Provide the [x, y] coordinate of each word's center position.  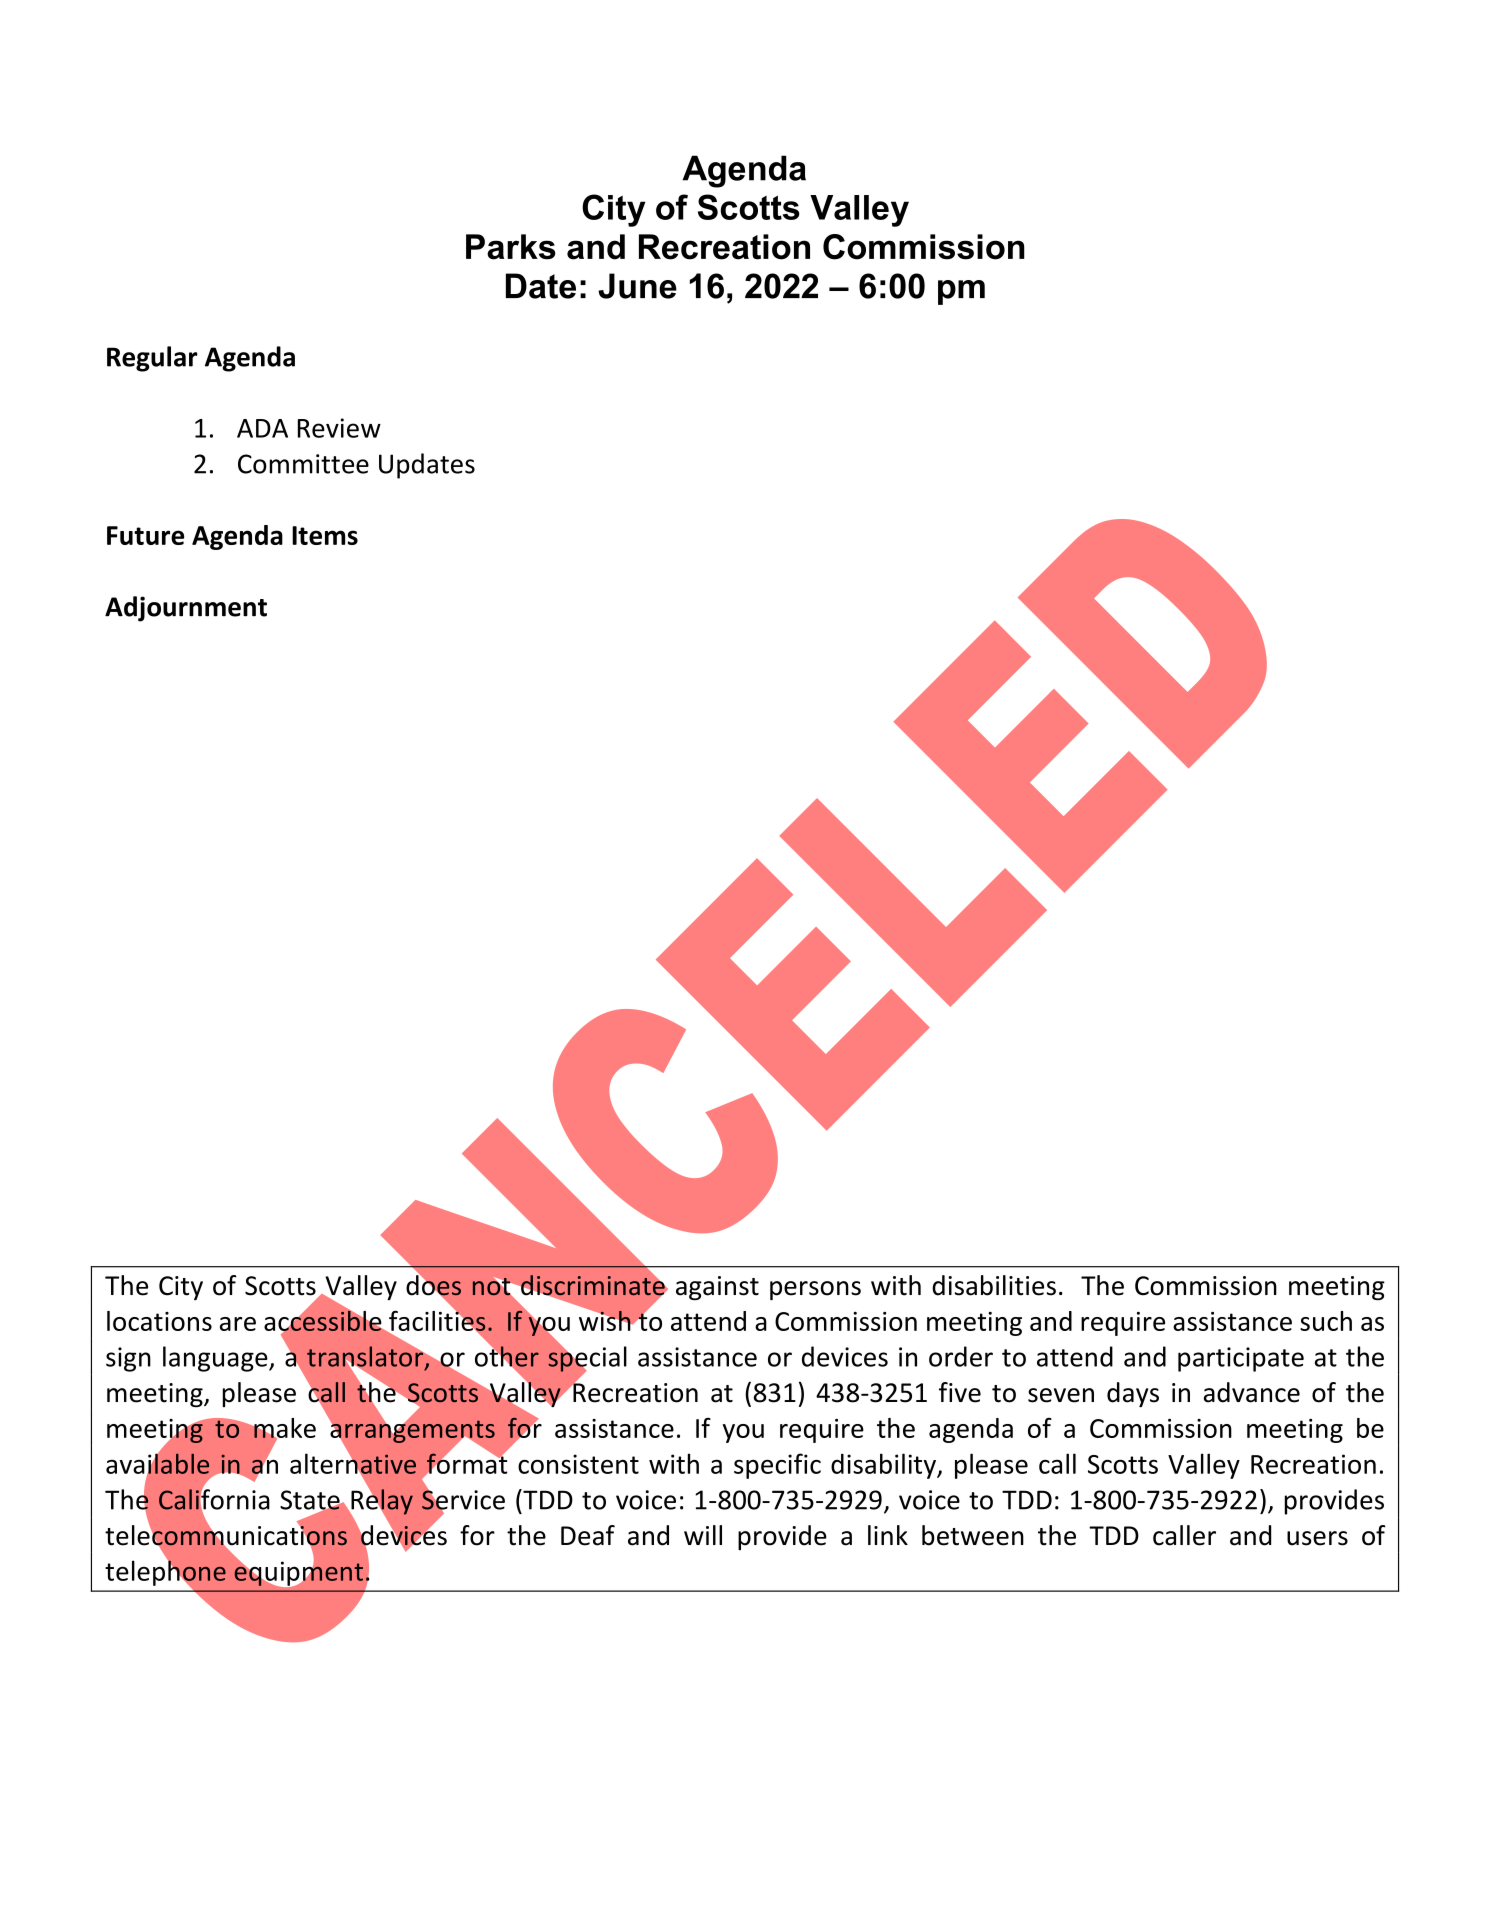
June [637, 286]
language [216, 1359]
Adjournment [186, 609]
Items [325, 535]
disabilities [994, 1285]
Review [339, 428]
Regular [152, 359]
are [238, 1324]
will [703, 1535]
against [717, 1288]
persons [815, 1290]
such [1326, 1321]
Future [145, 535]
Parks [511, 247]
